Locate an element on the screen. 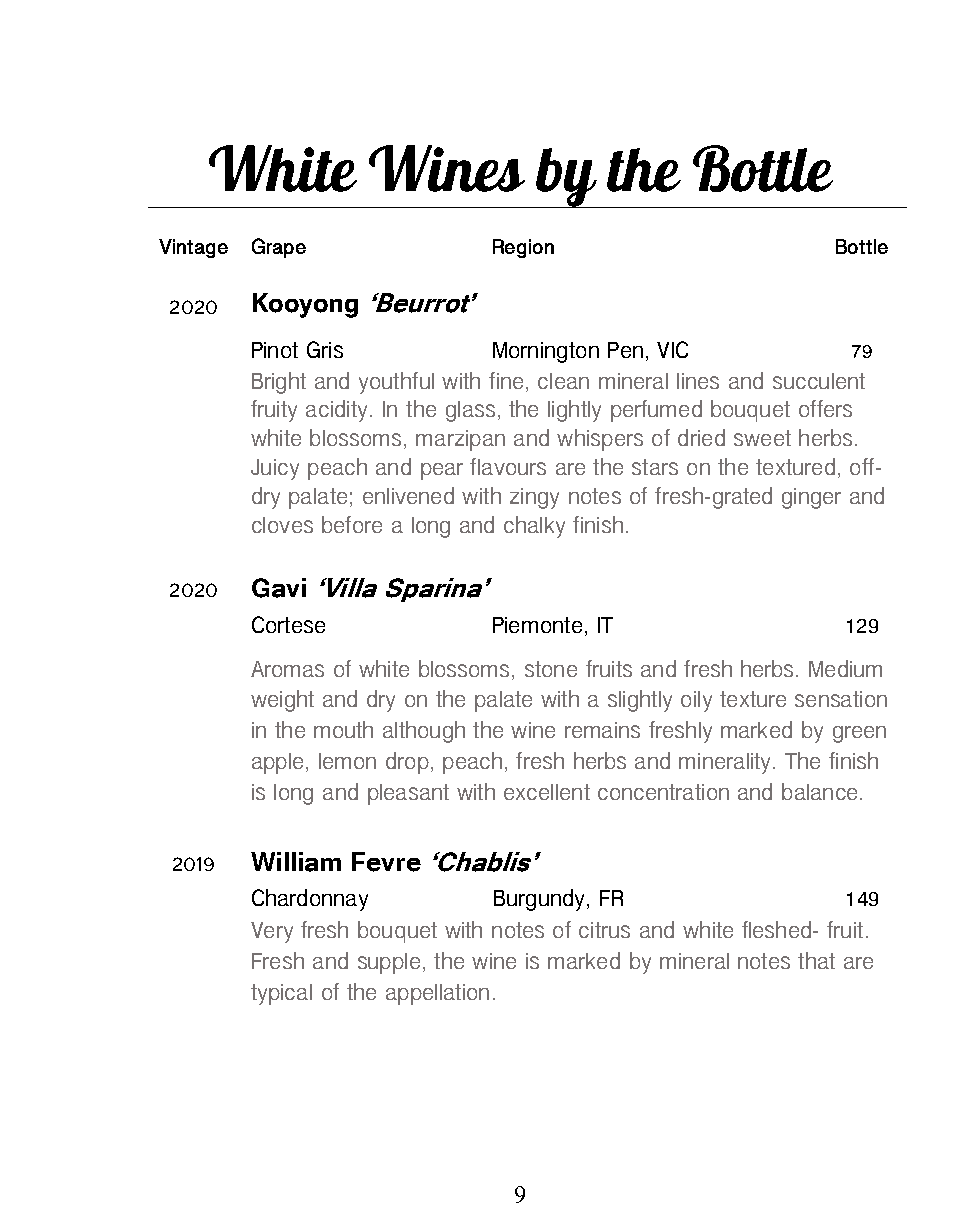 The width and height of the screenshot is (980, 1226). typical is located at coordinates (281, 994).
